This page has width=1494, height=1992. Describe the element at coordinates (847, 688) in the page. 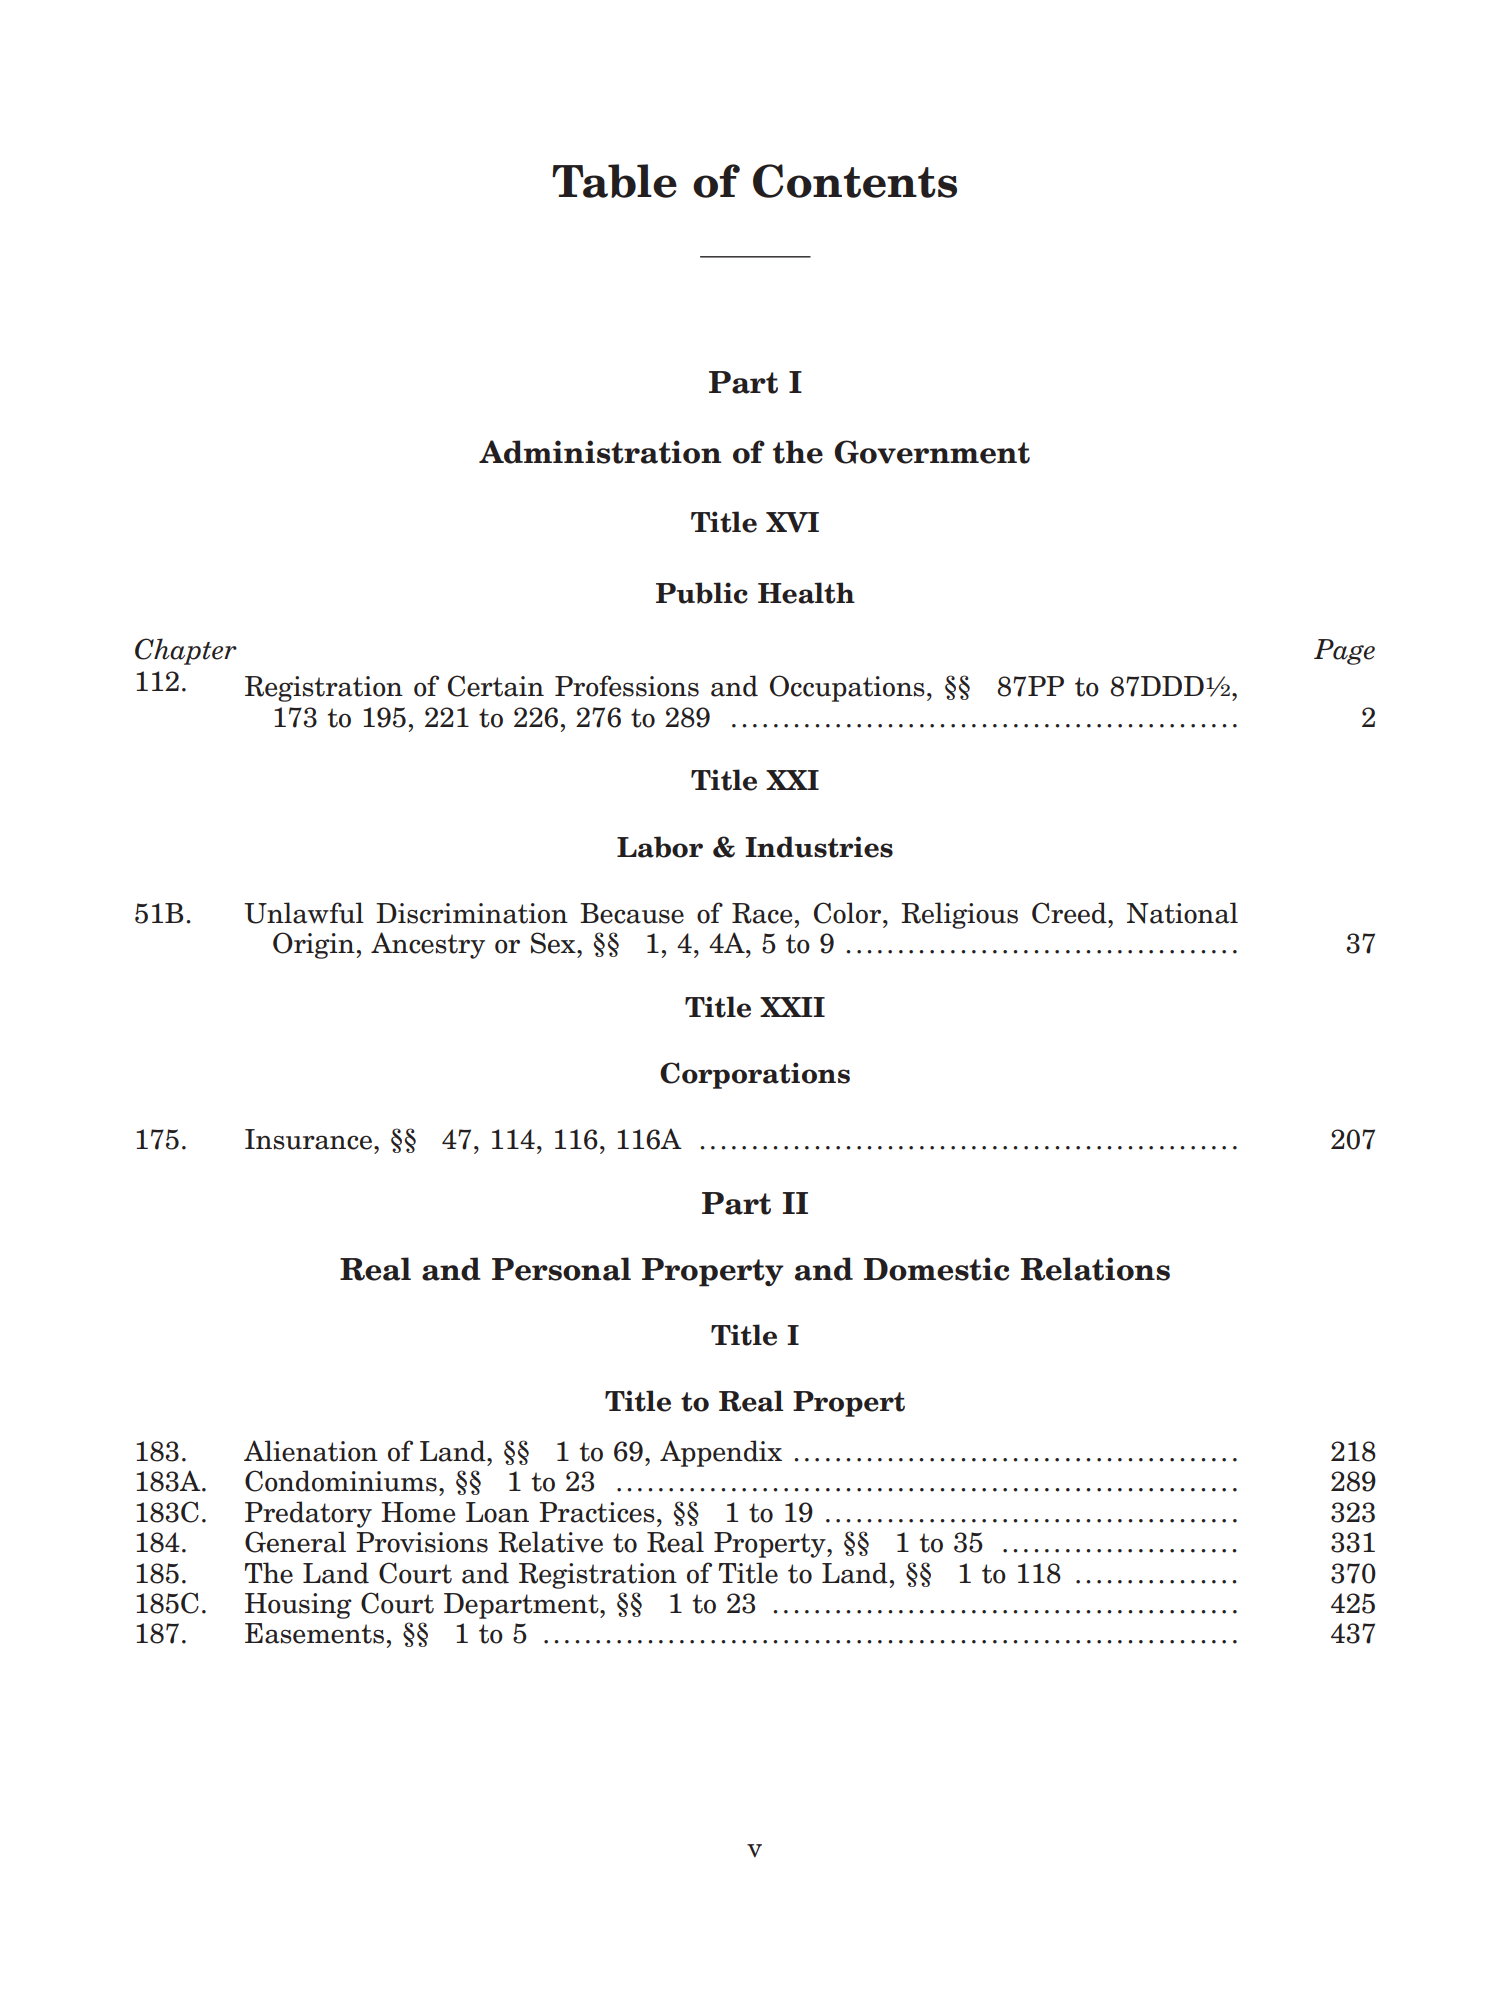

I see `Occupations` at that location.
